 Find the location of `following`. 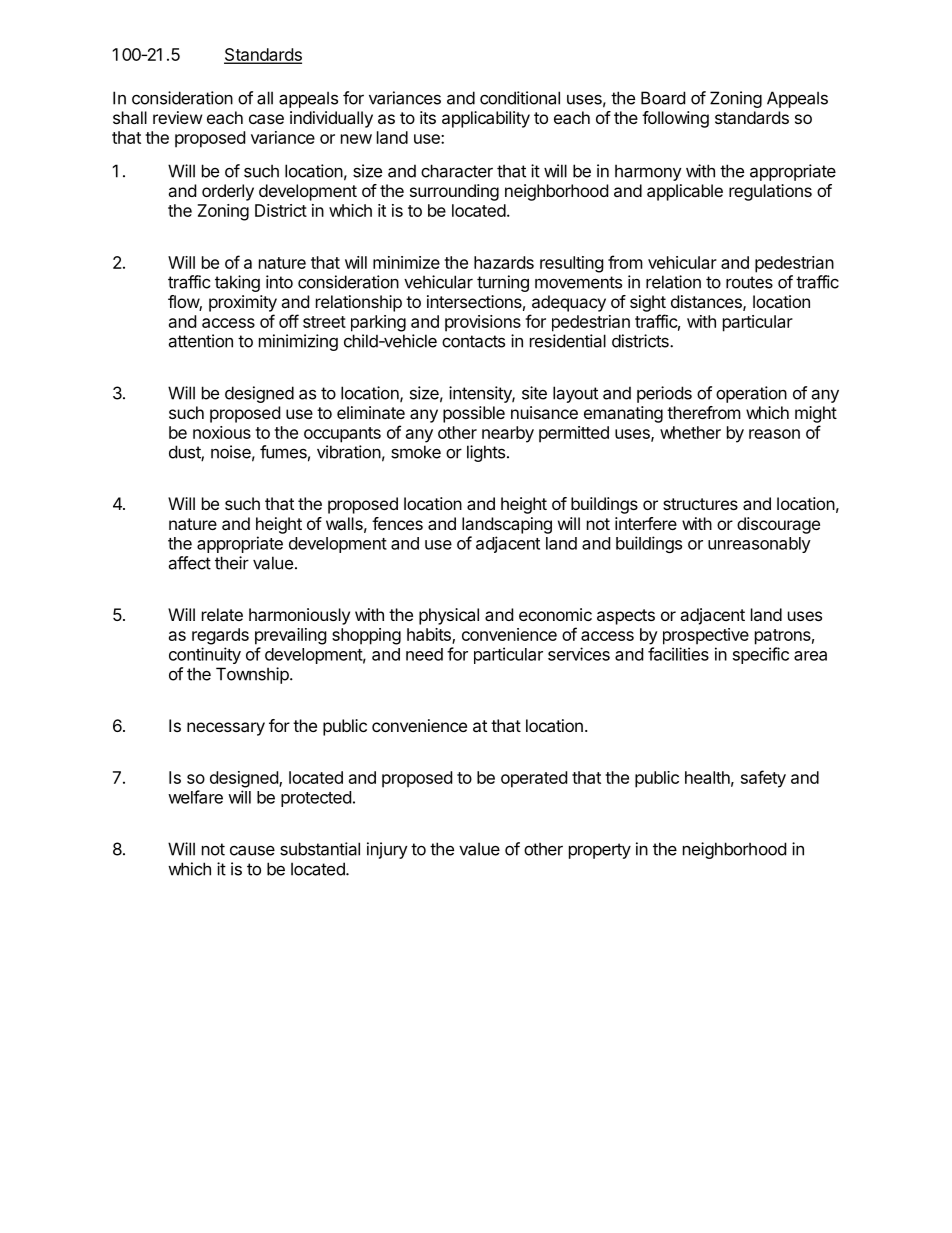

following is located at coordinates (675, 119).
